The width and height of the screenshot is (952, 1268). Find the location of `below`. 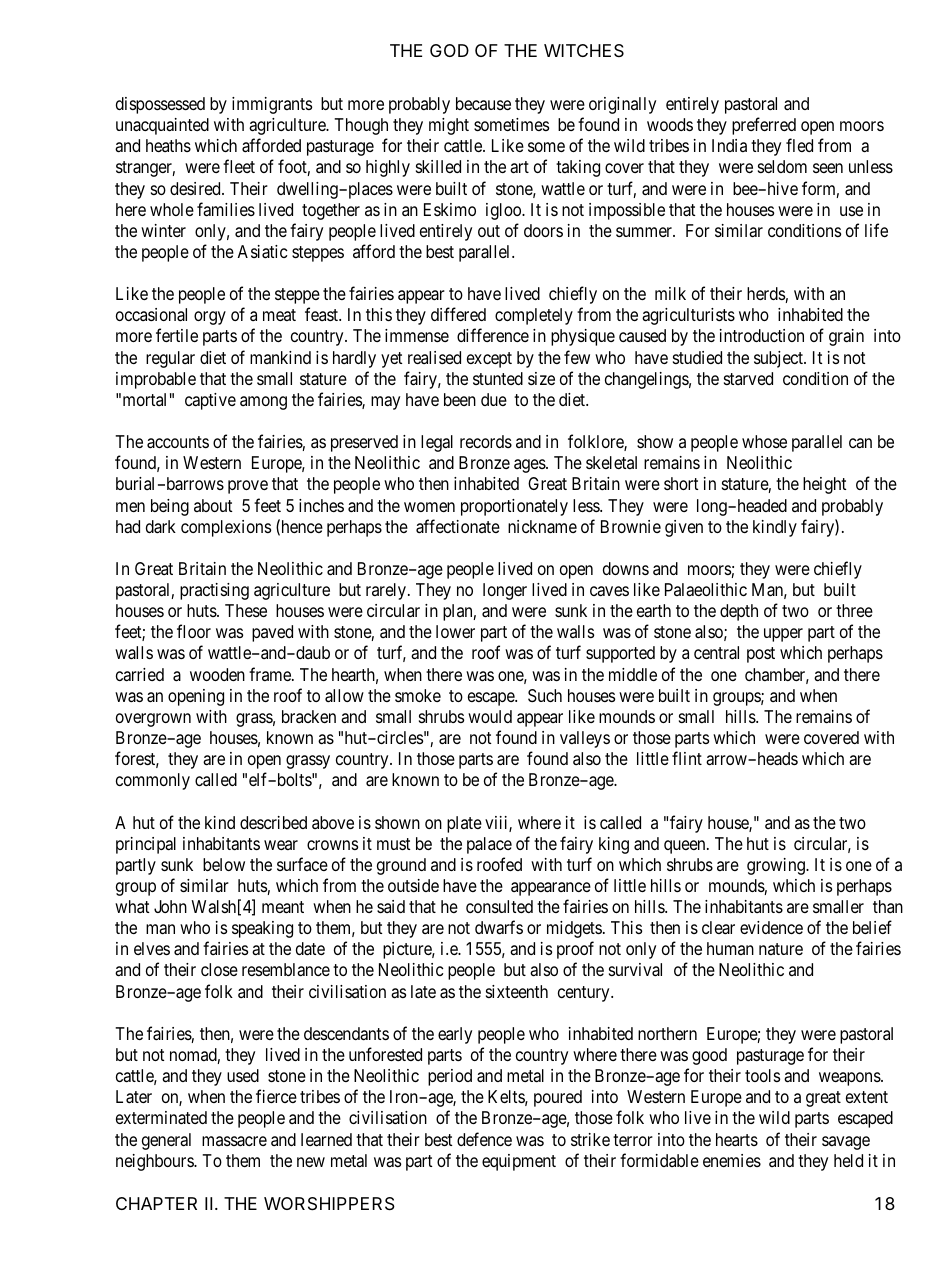

below is located at coordinates (224, 864).
